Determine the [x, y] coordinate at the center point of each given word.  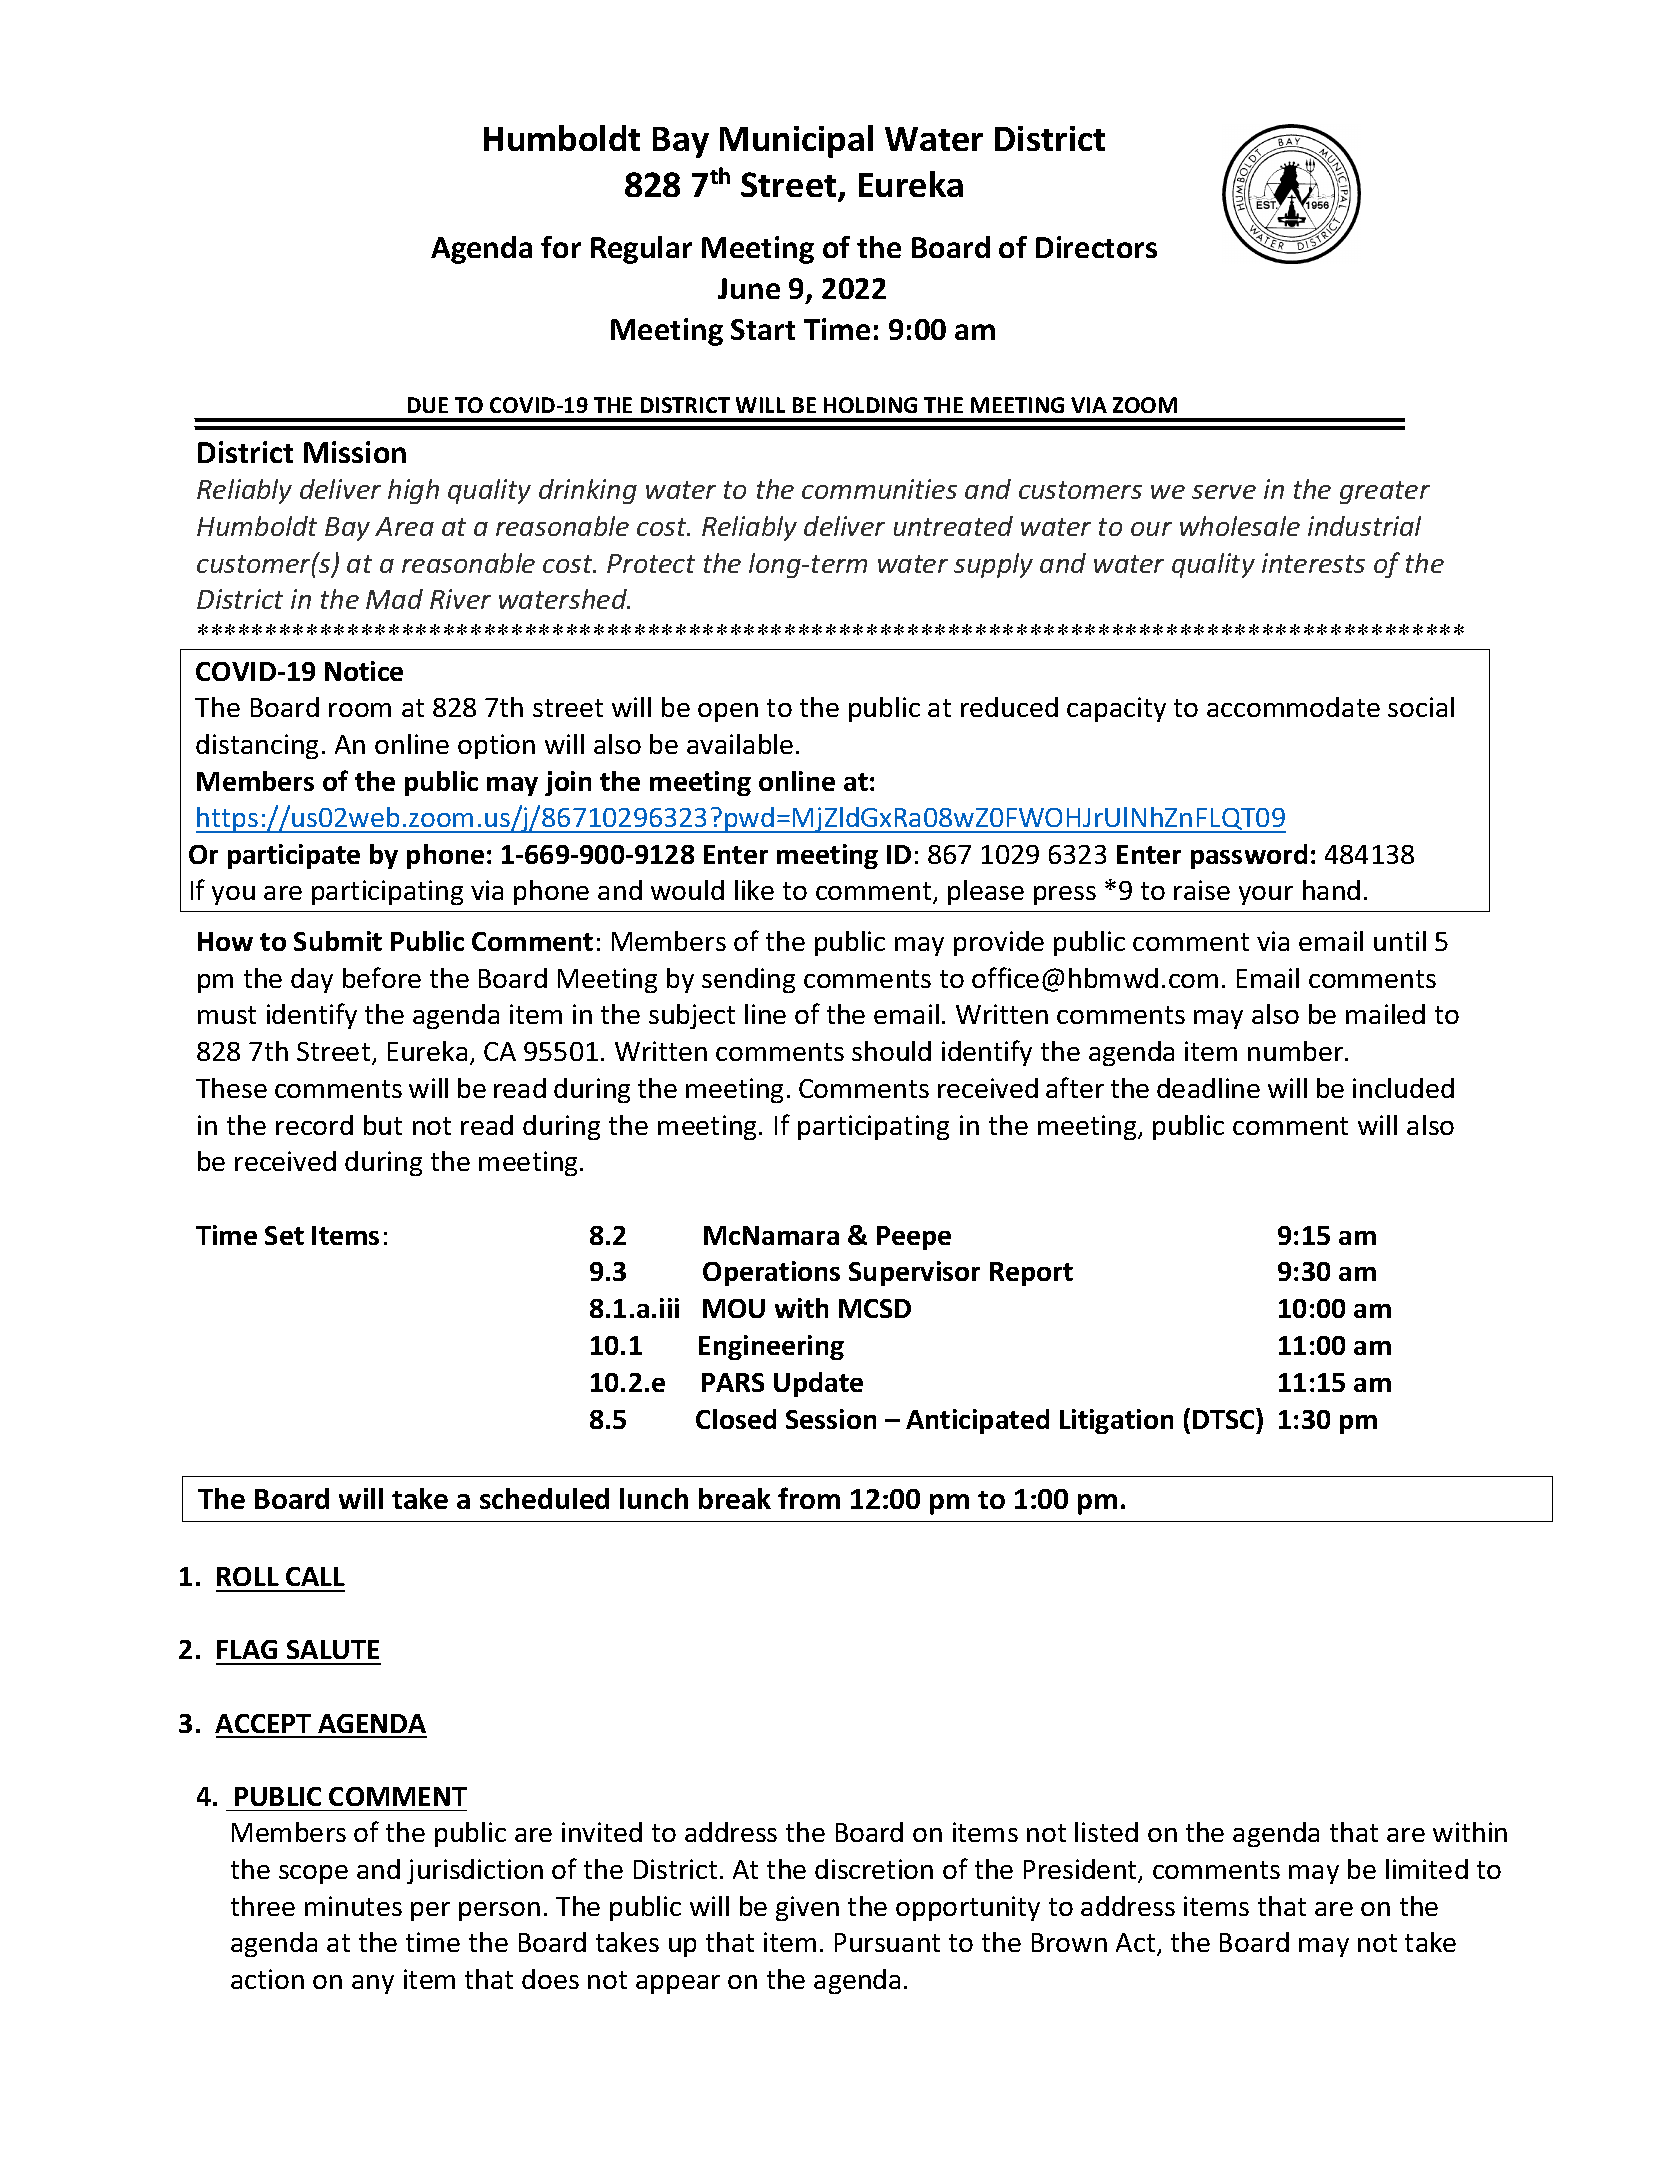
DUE [428, 405]
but [383, 1125]
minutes [353, 1906]
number [1297, 1051]
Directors [1096, 247]
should [891, 1051]
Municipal [796, 141]
